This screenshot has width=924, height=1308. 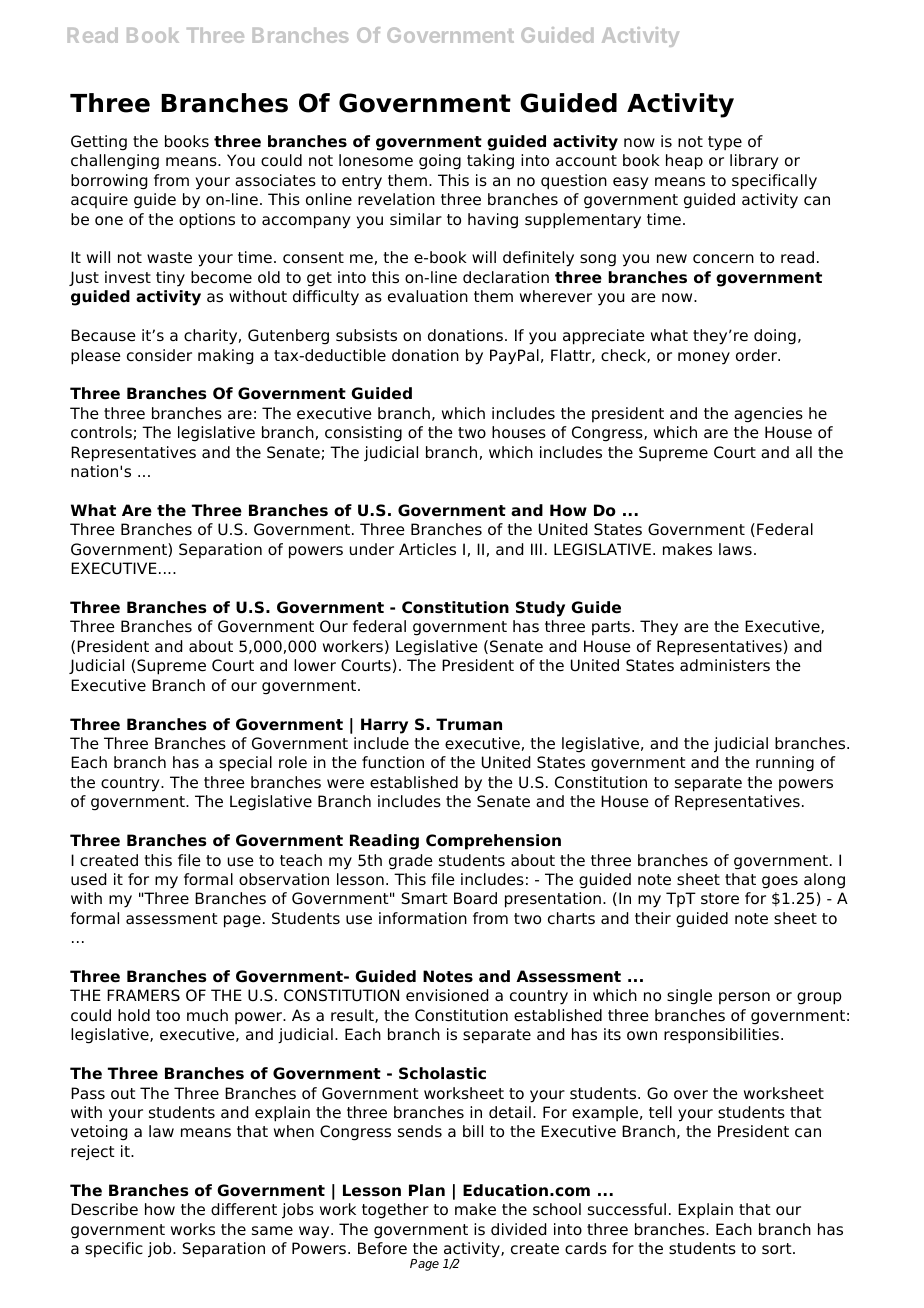 I want to click on envisioned, so click(x=447, y=995).
